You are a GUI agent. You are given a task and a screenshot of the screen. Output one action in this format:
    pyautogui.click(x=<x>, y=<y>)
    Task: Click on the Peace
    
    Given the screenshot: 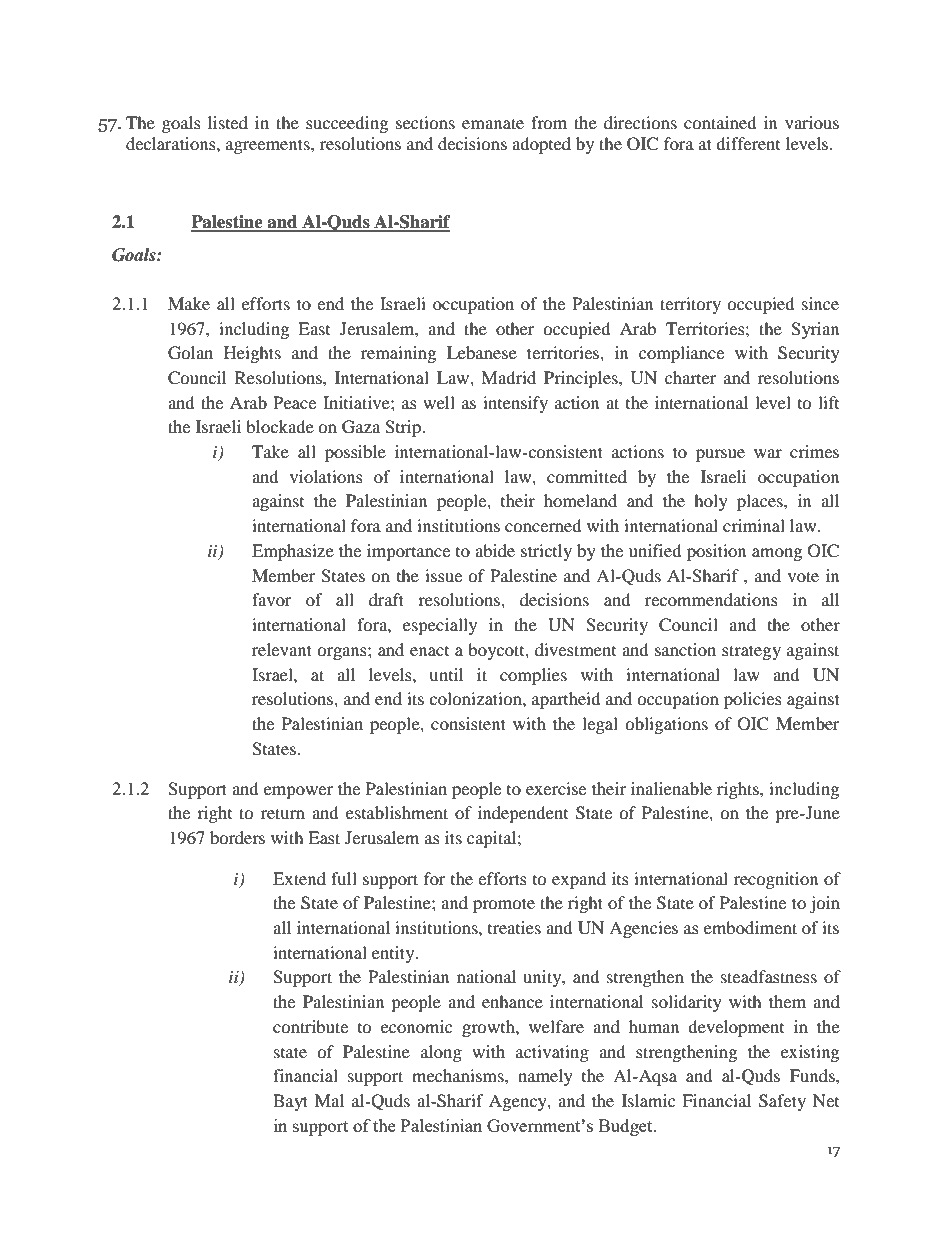 What is the action you would take?
    pyautogui.click(x=294, y=402)
